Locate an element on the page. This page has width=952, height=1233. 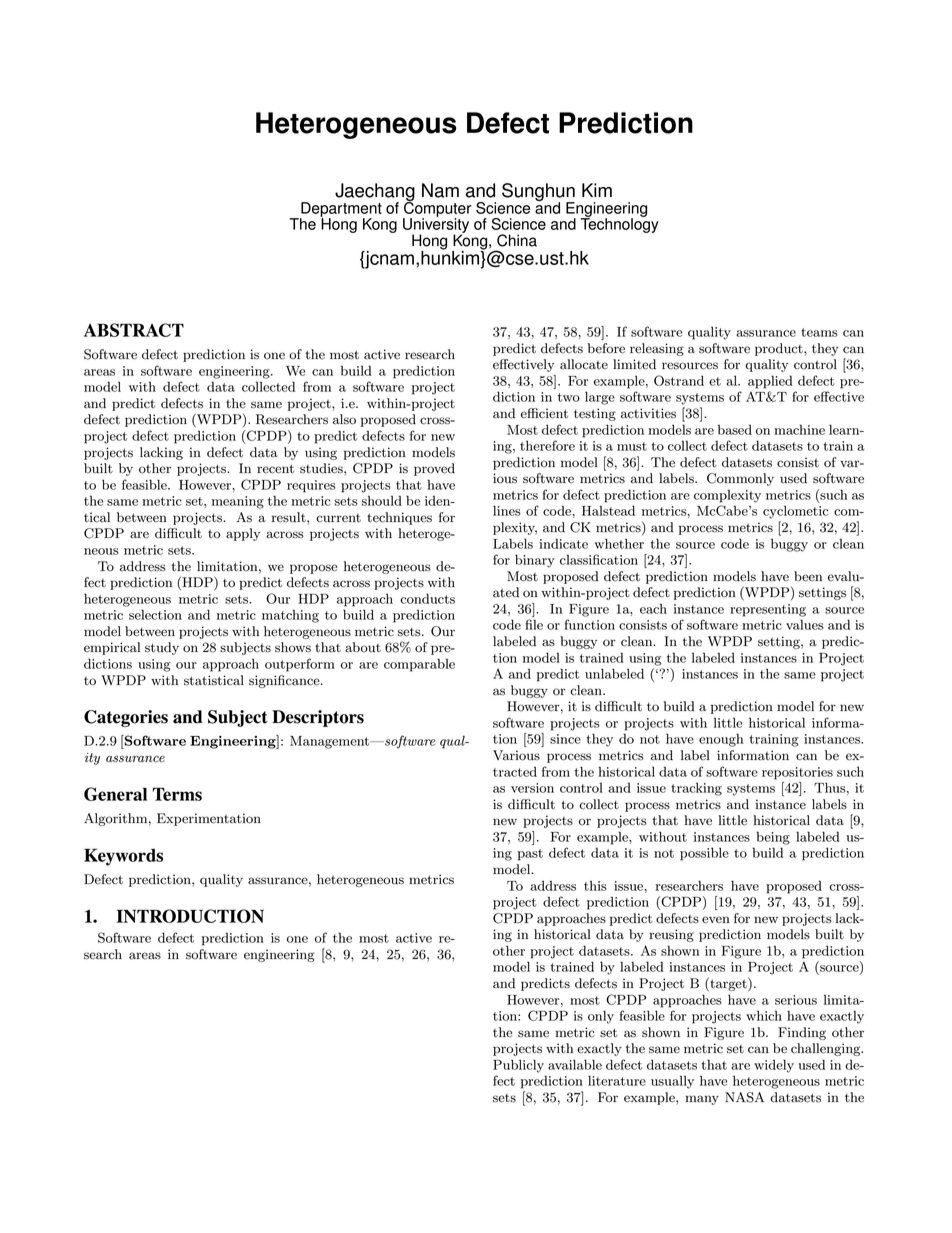
study is located at coordinates (162, 648).
